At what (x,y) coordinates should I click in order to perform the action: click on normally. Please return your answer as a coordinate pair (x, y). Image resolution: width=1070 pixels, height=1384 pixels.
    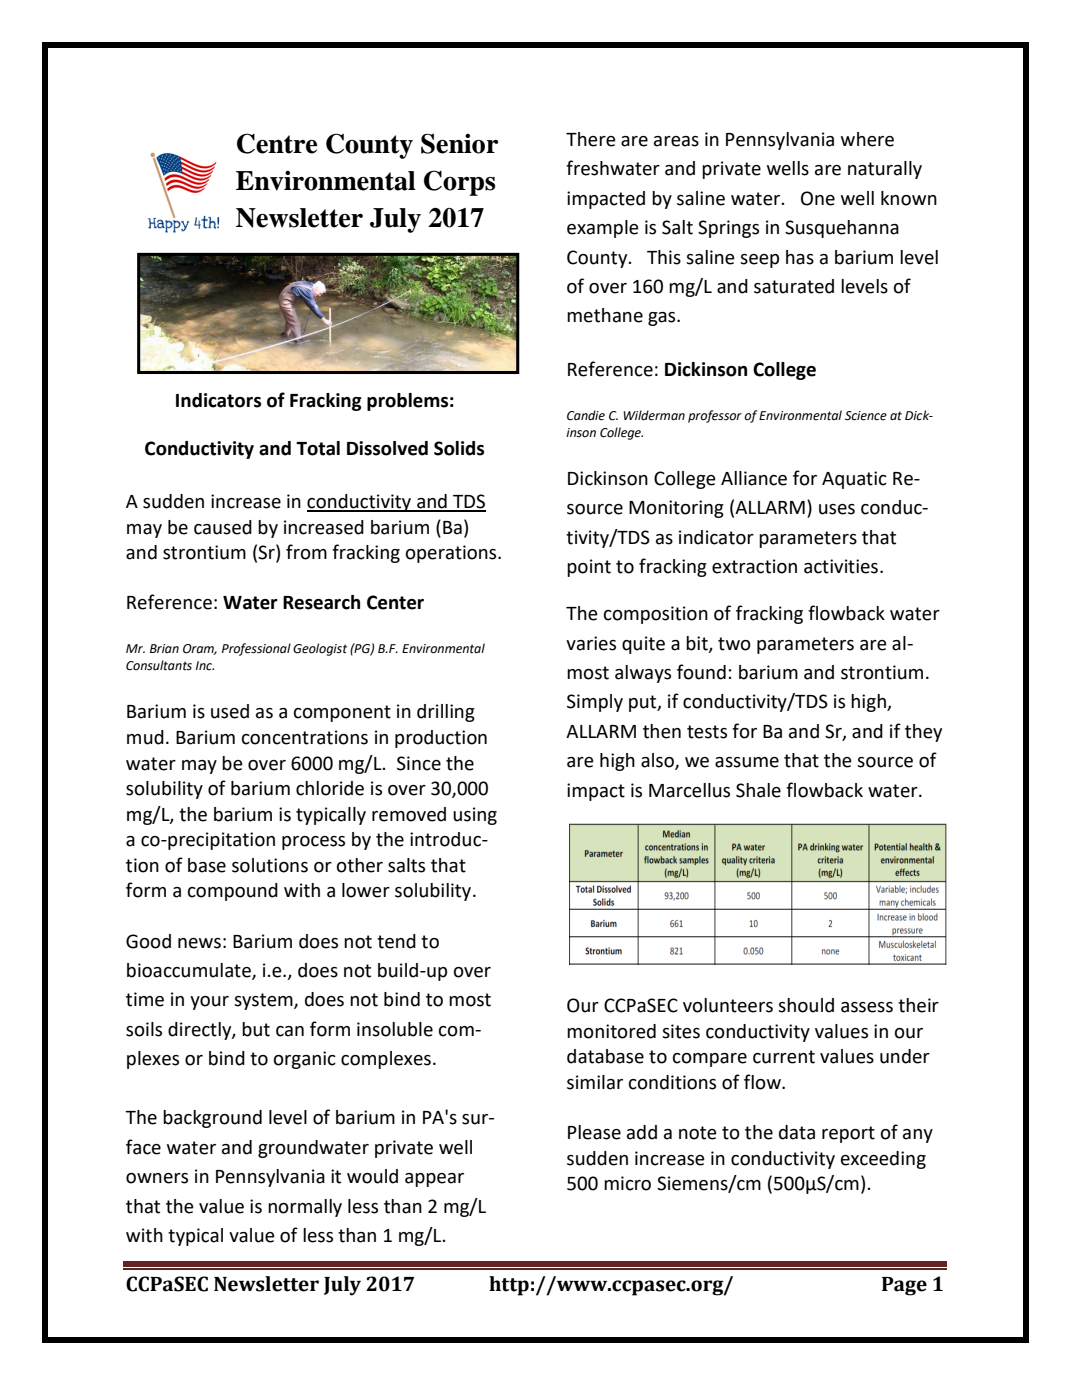
    Looking at the image, I should click on (305, 1208).
